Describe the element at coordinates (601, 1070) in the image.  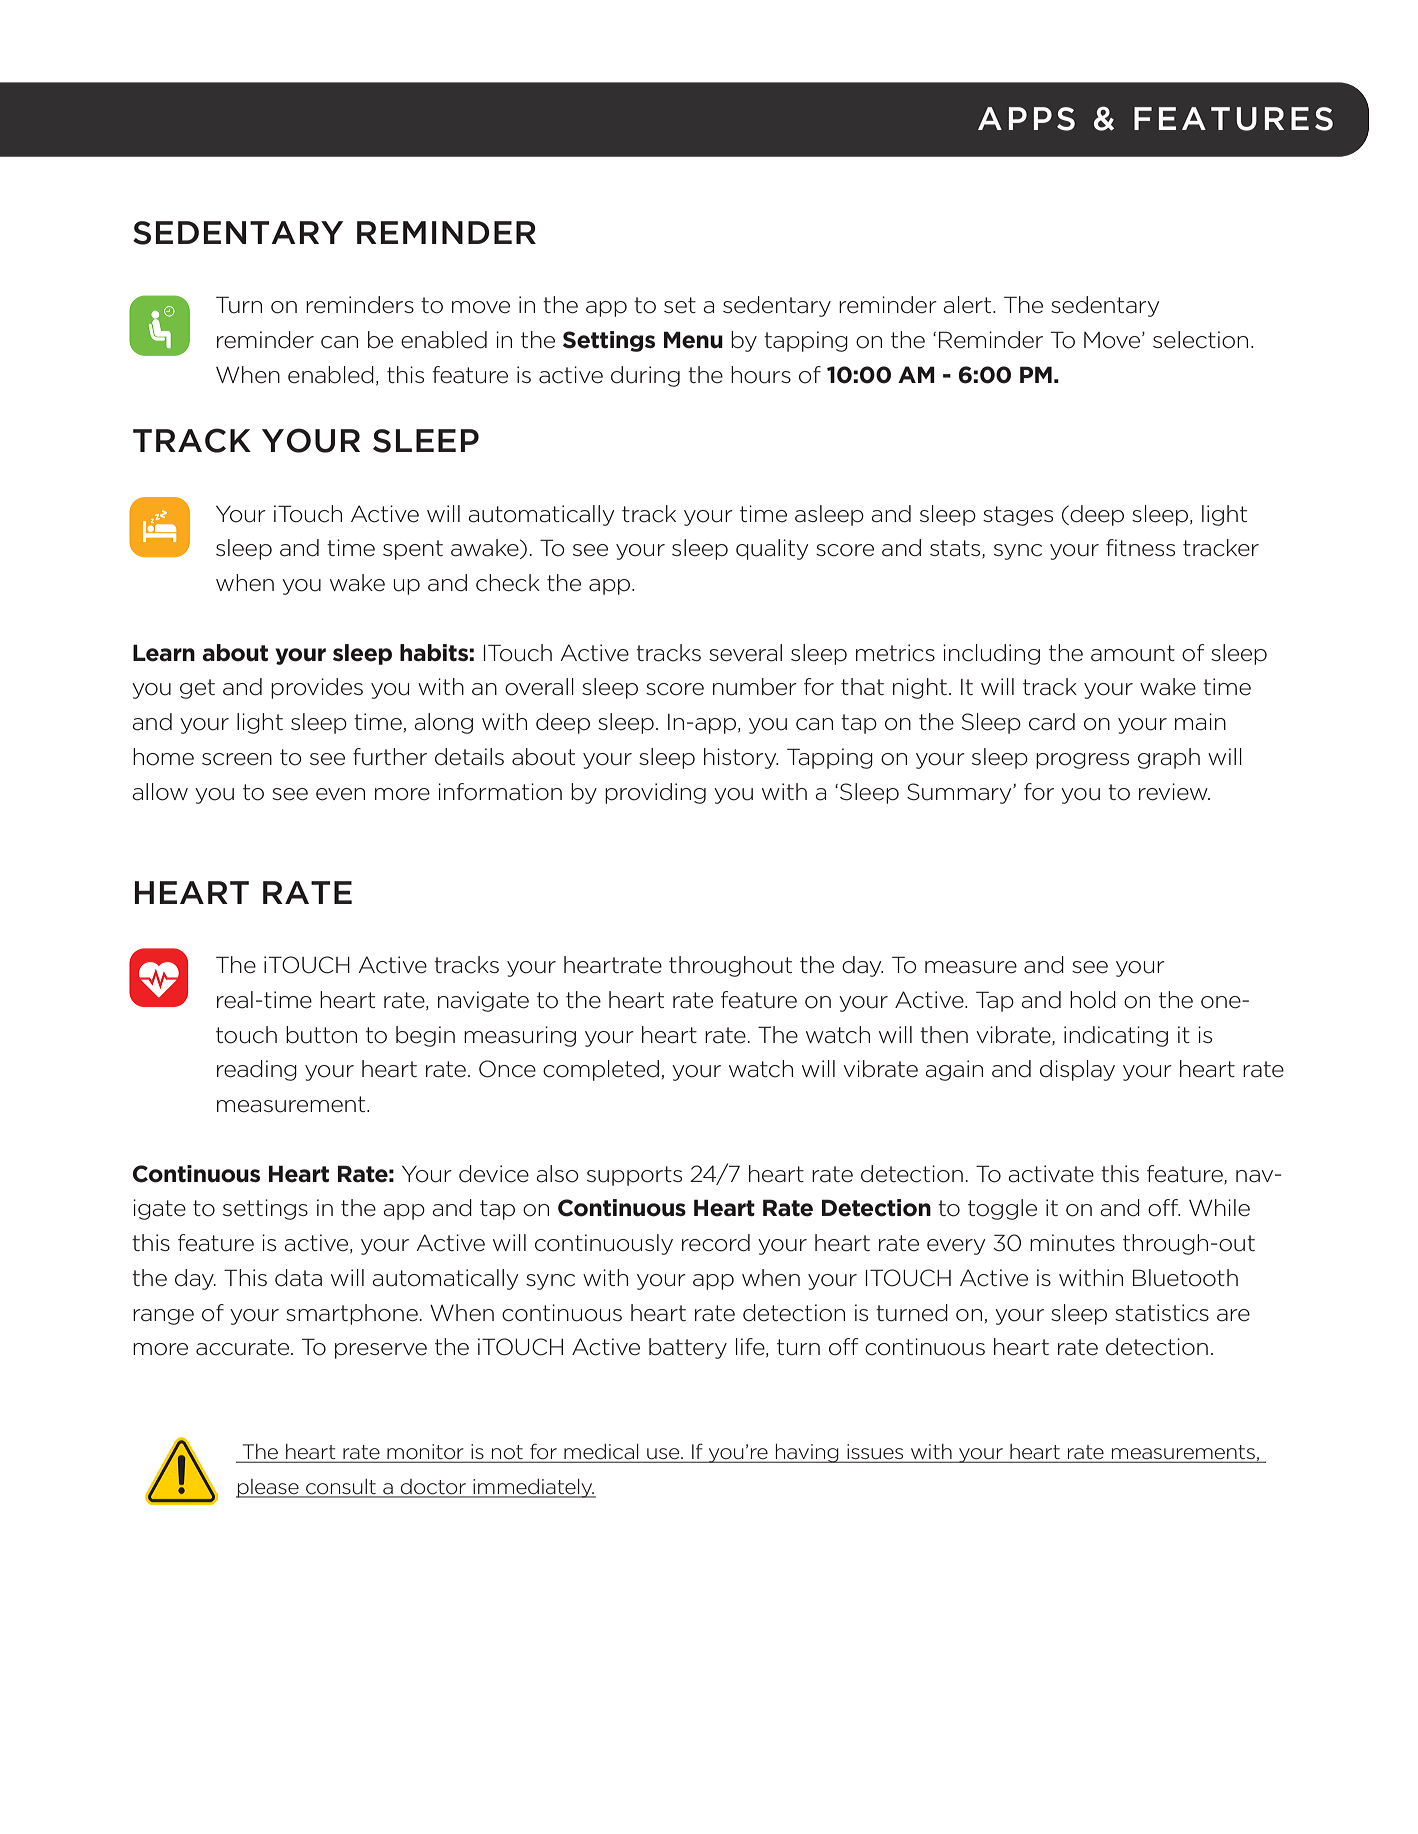
I see `completed` at that location.
